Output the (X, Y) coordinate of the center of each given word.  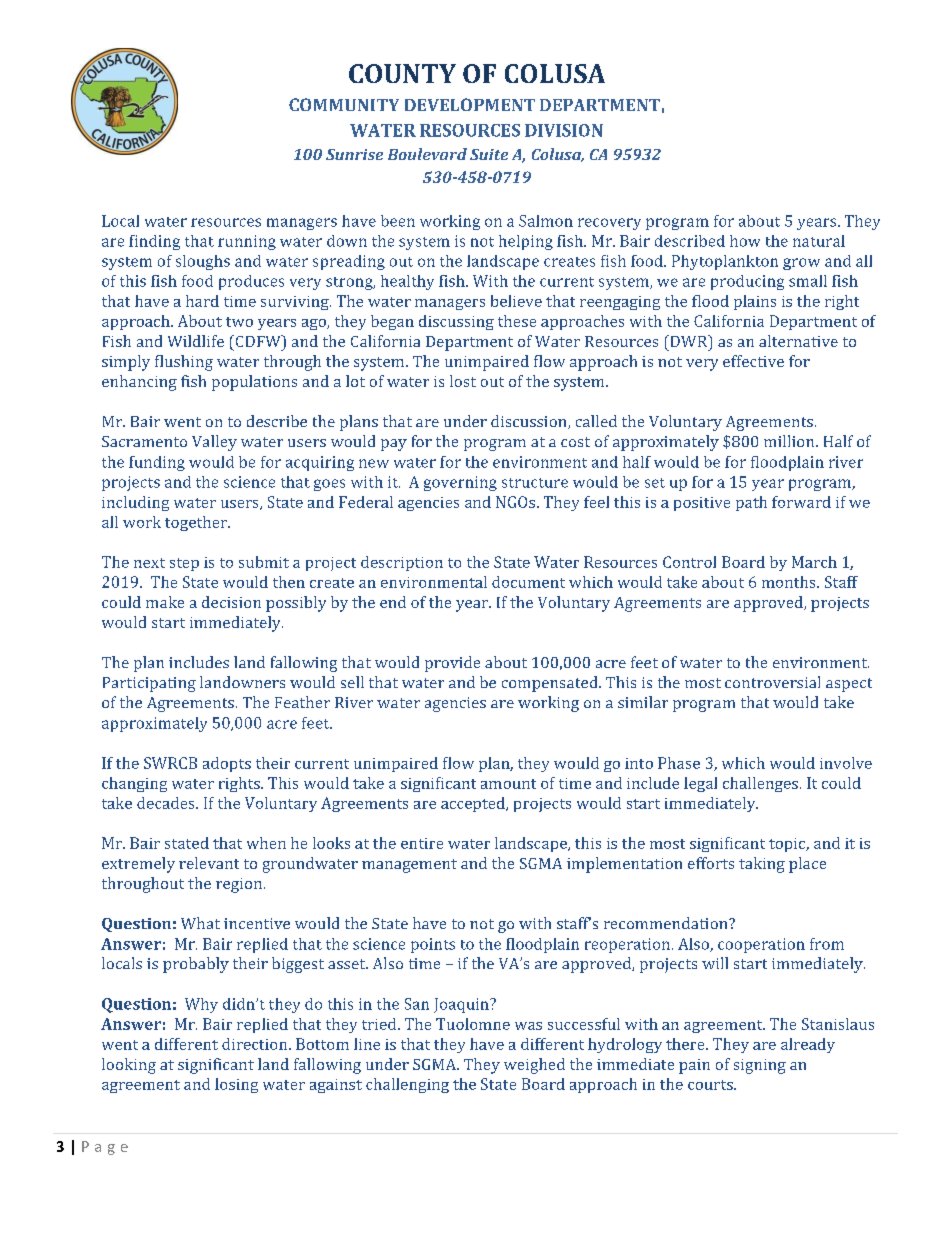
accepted (474, 804)
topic (788, 845)
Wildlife (196, 341)
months (790, 582)
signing (760, 1066)
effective (753, 361)
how (745, 241)
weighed (534, 1066)
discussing (456, 322)
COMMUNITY (344, 104)
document (528, 582)
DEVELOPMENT (470, 104)
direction (256, 1044)
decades (167, 803)
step (184, 564)
